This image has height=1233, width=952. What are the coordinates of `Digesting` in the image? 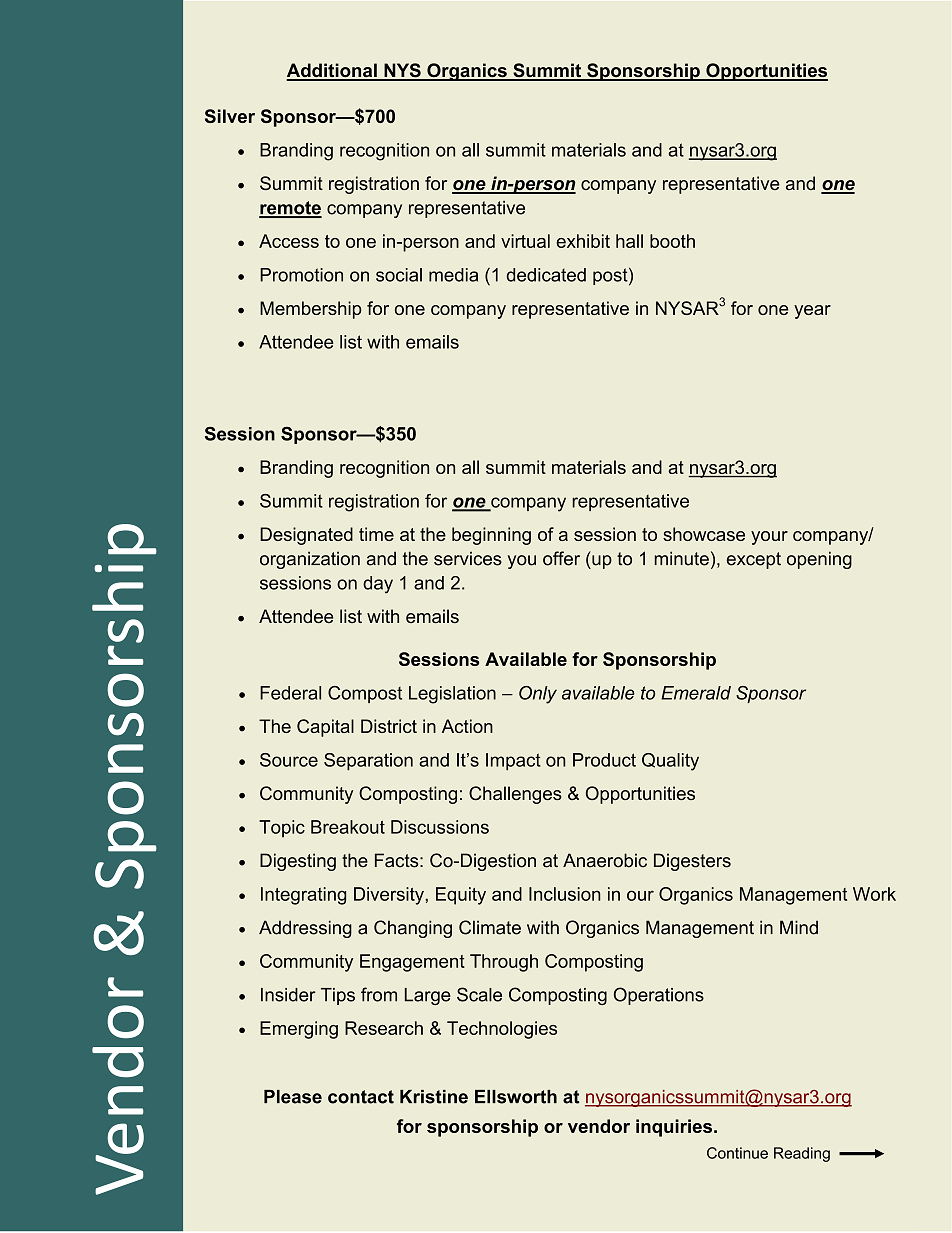 It's located at (298, 862).
